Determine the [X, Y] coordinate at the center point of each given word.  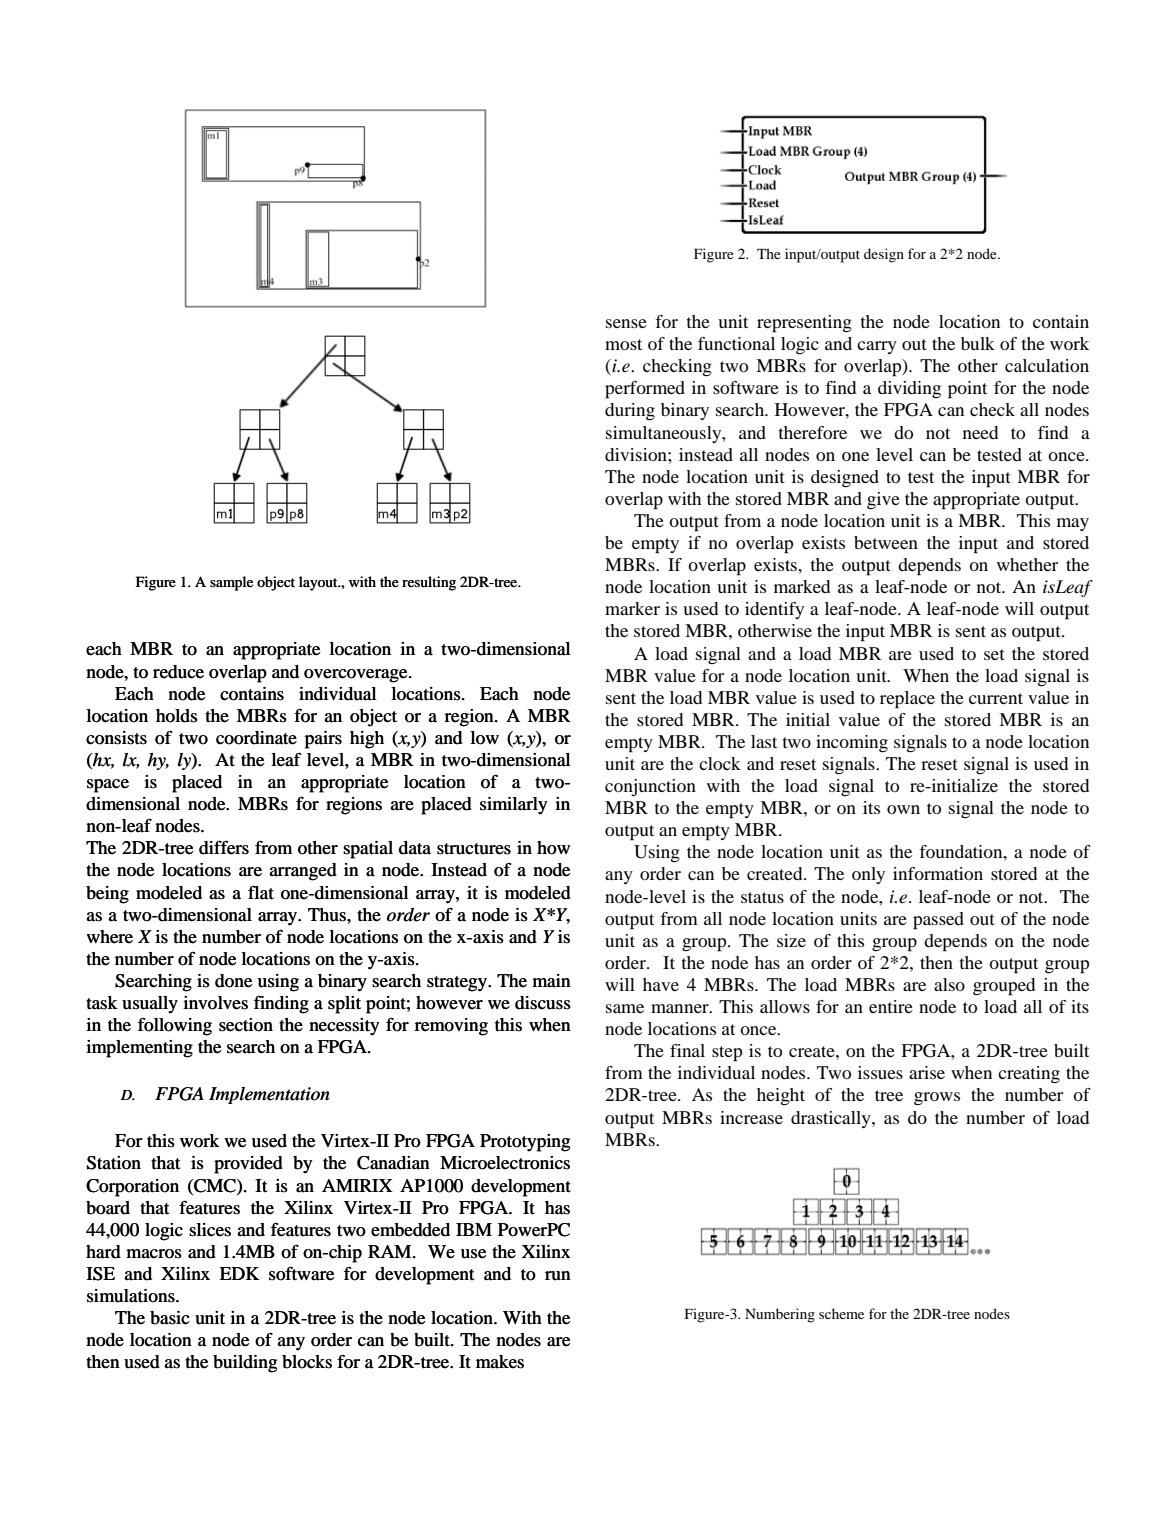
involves [215, 1003]
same [625, 1008]
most [623, 344]
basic [170, 1318]
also [949, 984]
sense [626, 323]
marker [632, 608]
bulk [978, 343]
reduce [178, 672]
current [996, 698]
